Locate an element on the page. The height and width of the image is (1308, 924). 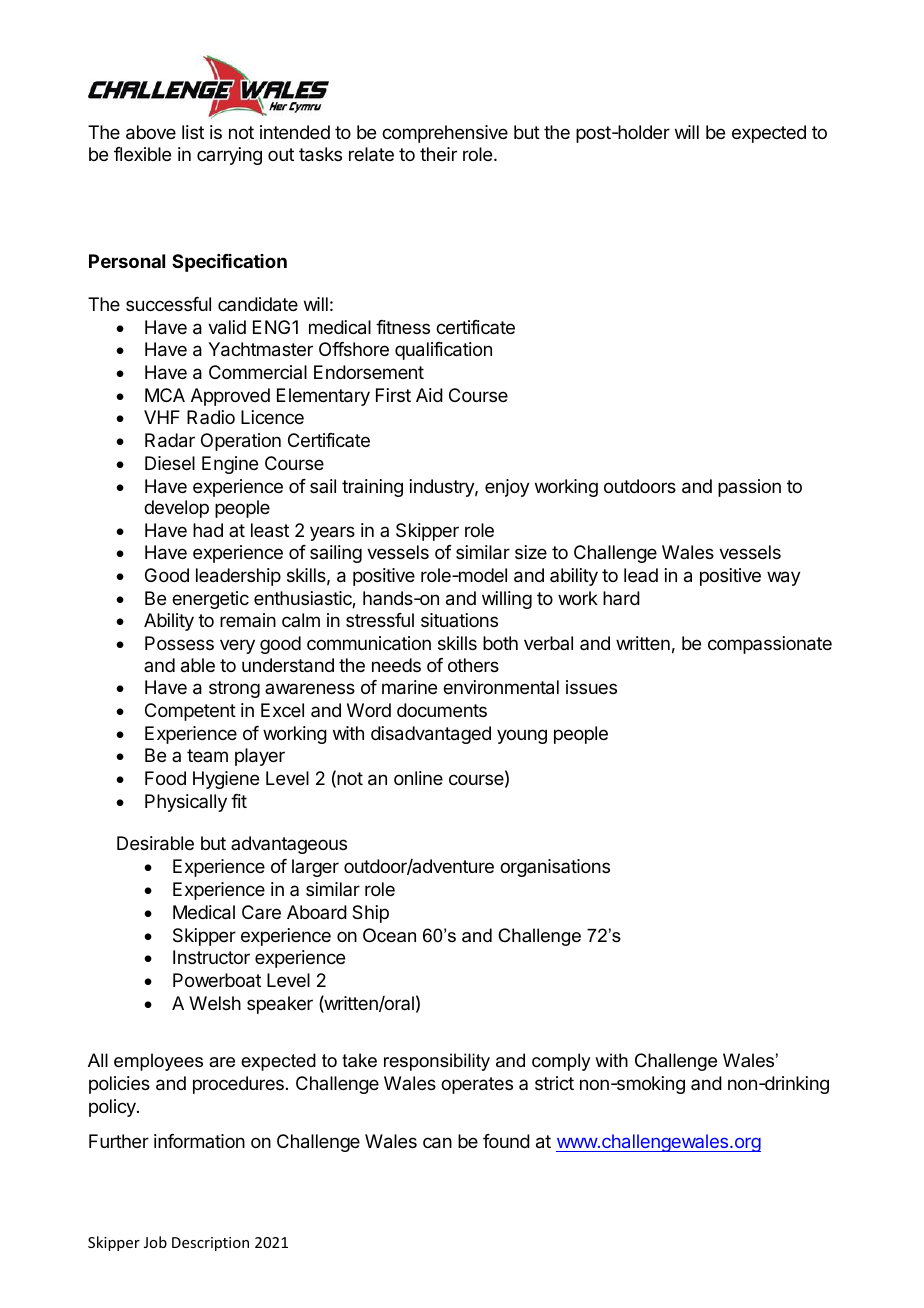
Physically is located at coordinates (186, 803).
